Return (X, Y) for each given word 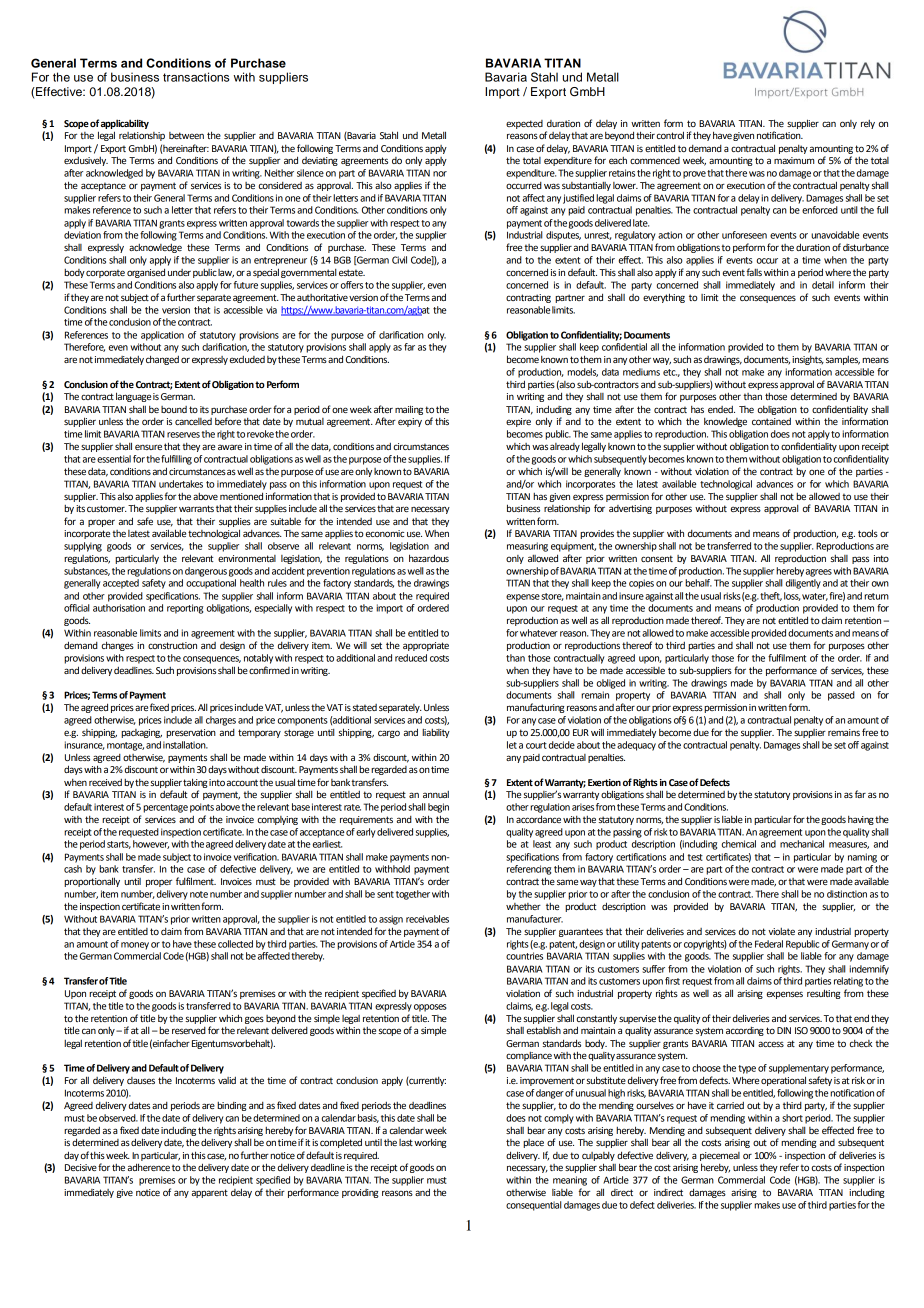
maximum (794, 160)
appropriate (426, 646)
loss (792, 596)
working (430, 1143)
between (186, 135)
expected (524, 124)
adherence (149, 1167)
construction (172, 645)
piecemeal (720, 1156)
